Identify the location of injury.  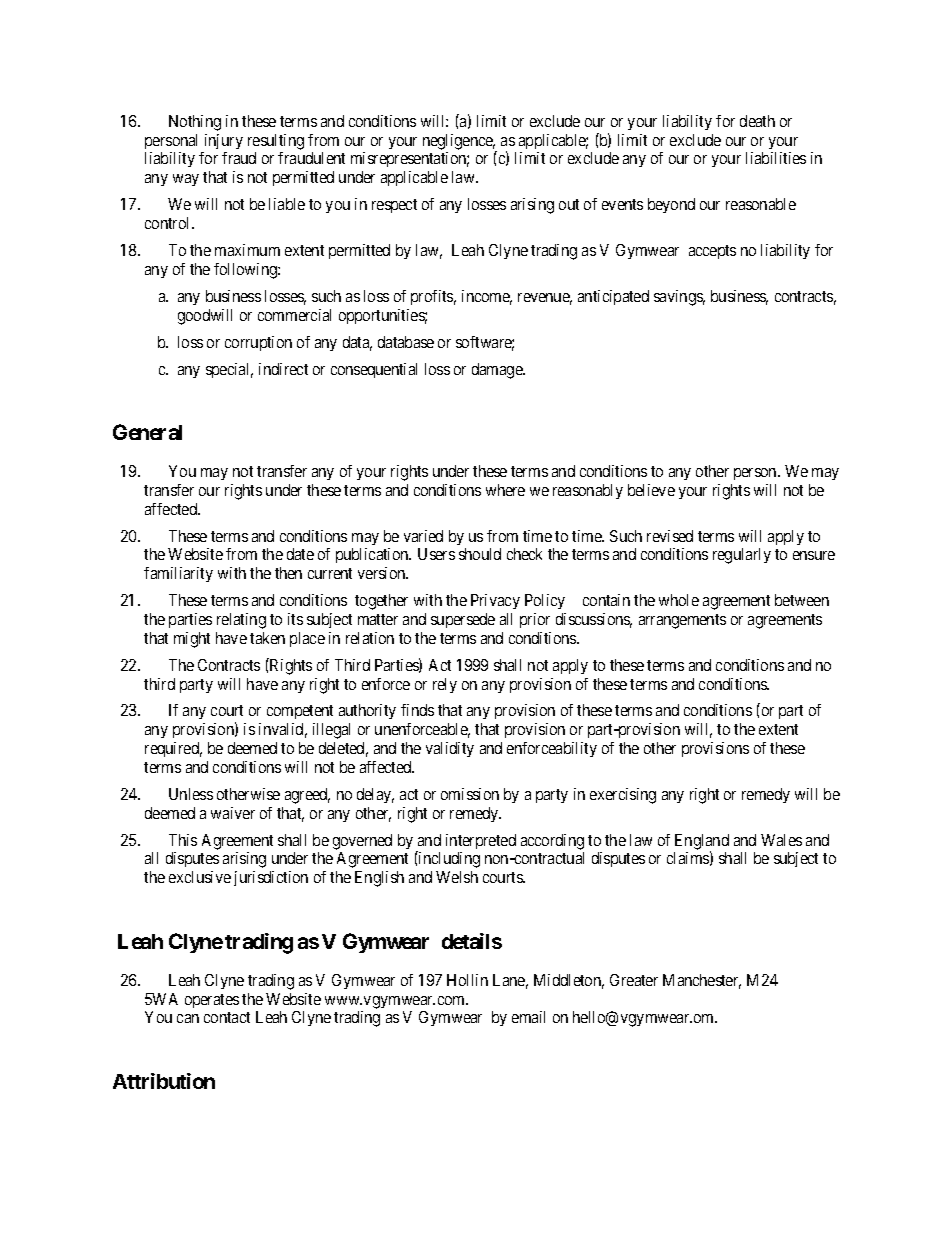
(224, 141).
